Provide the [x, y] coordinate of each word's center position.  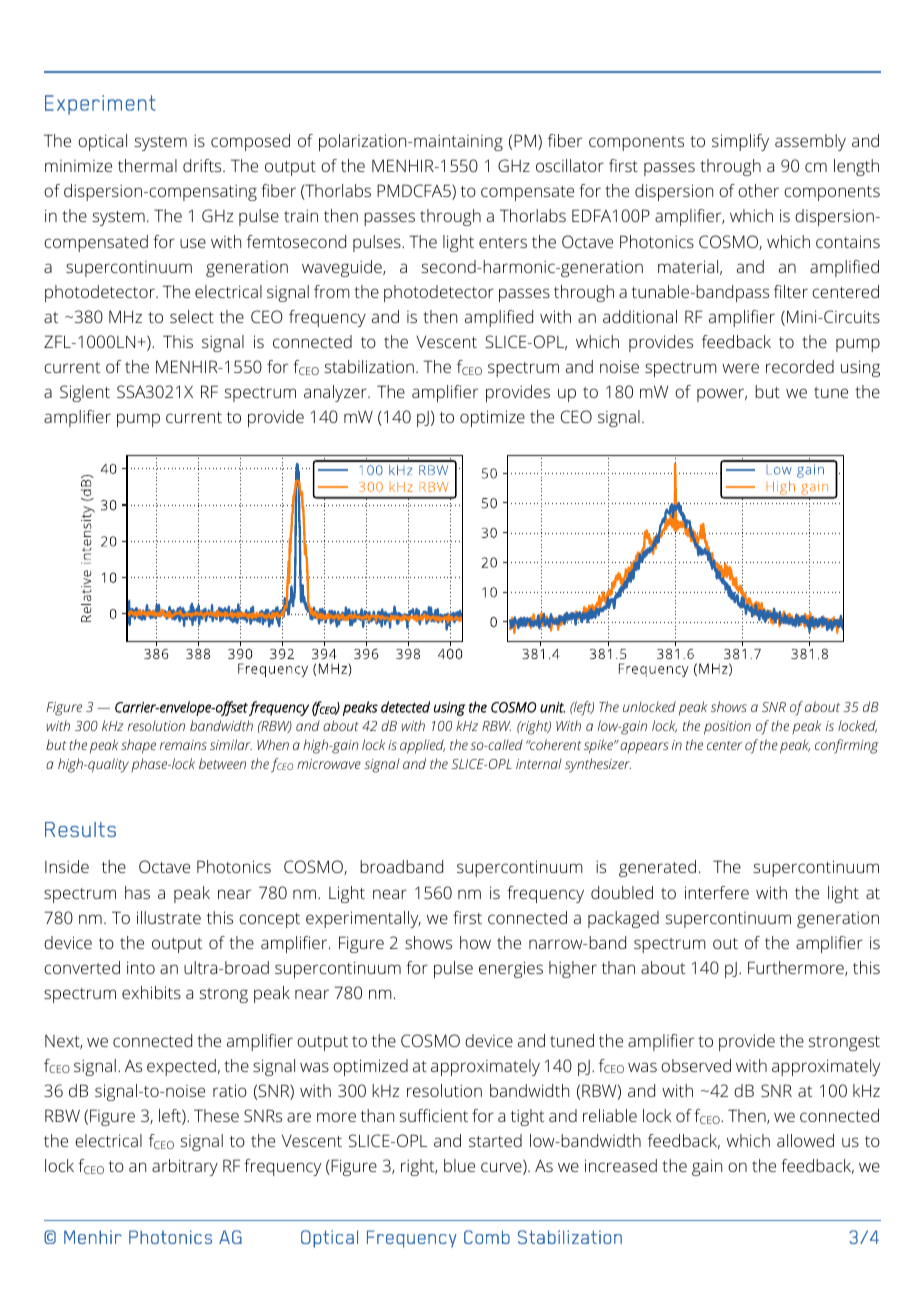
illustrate [169, 917]
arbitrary [185, 1167]
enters [503, 242]
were [740, 368]
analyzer [336, 393]
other [758, 190]
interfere [717, 892]
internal [539, 763]
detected [405, 707]
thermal [147, 165]
